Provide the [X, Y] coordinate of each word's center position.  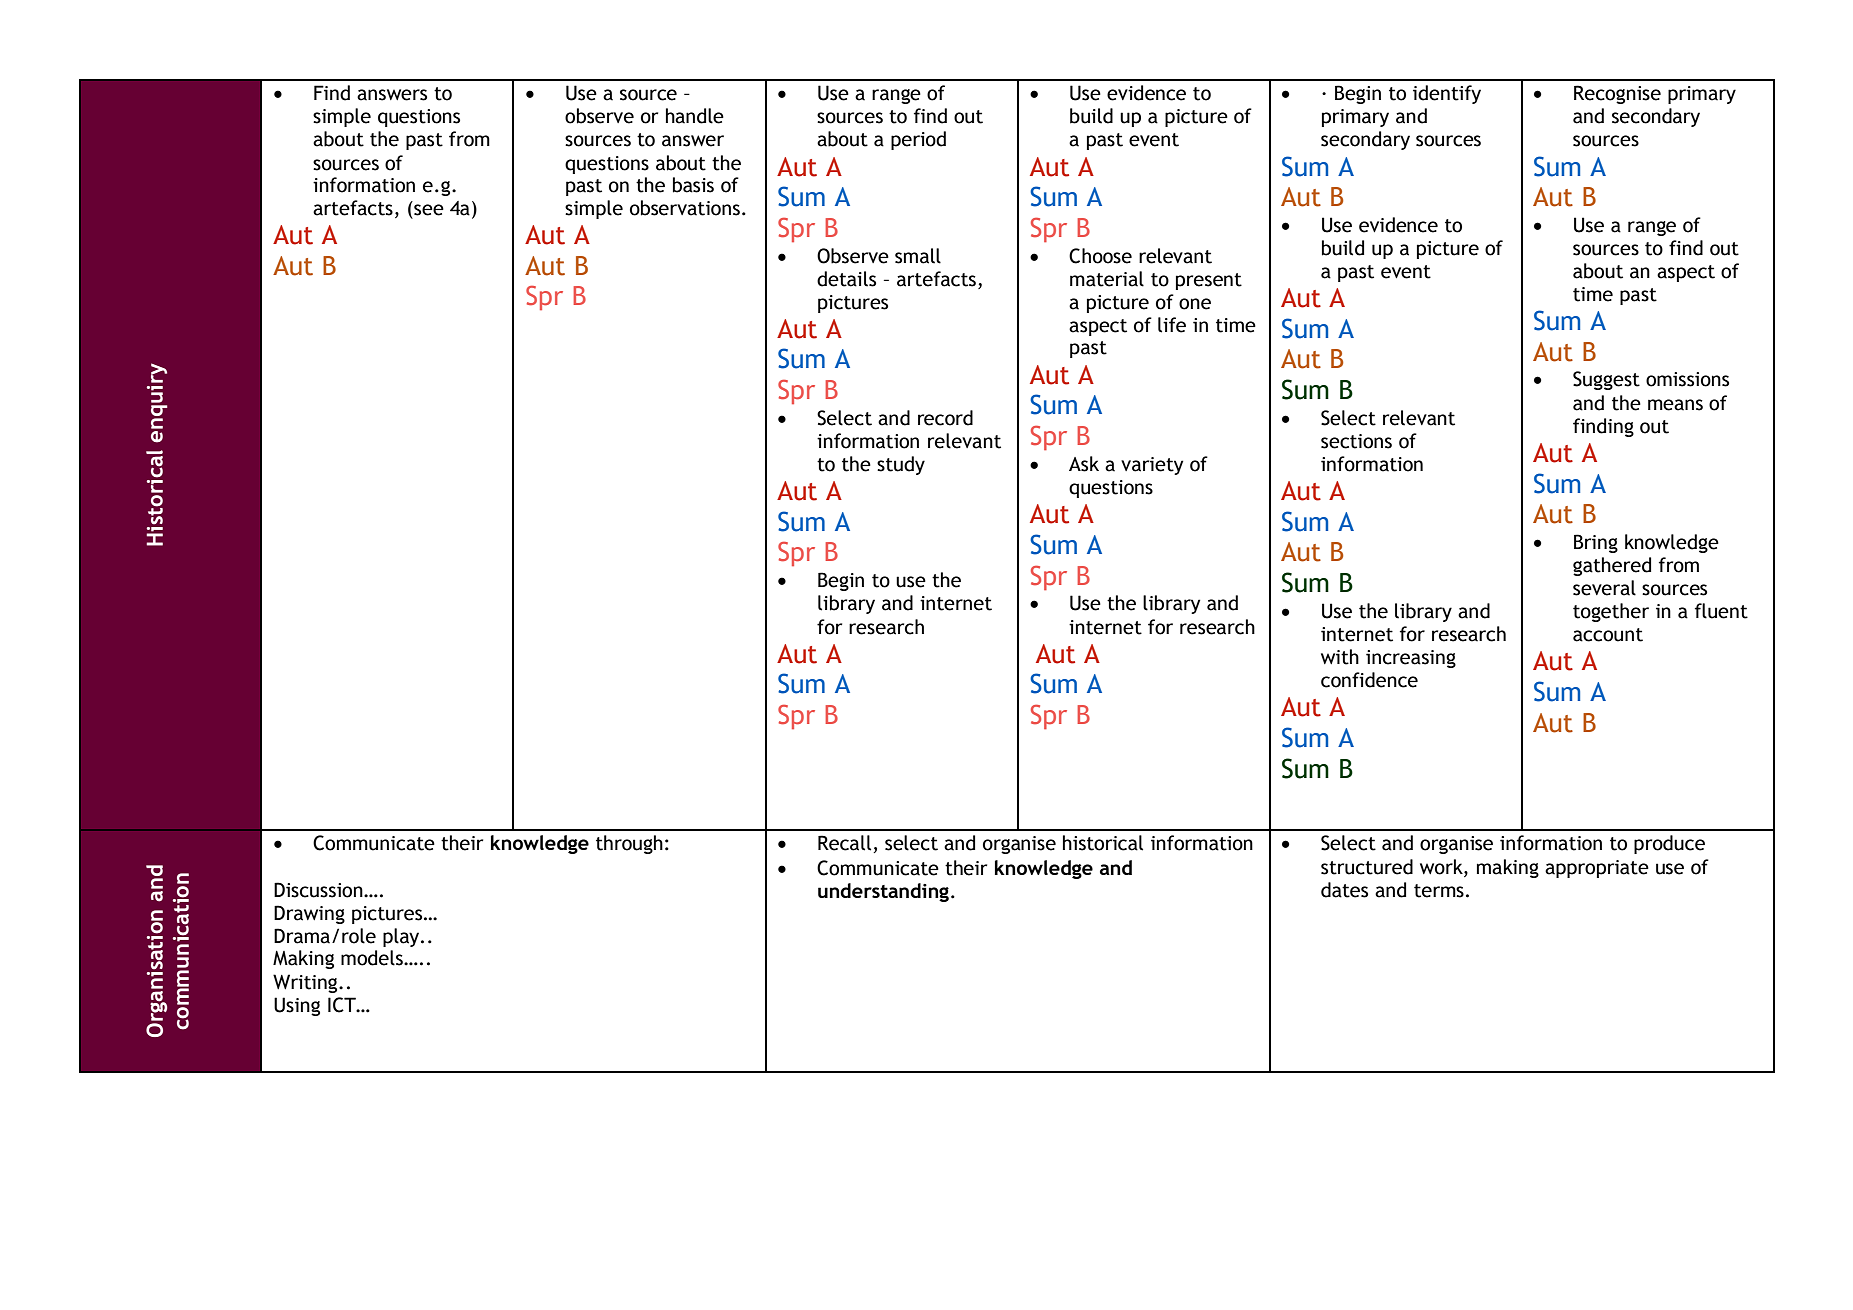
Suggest [1606, 380]
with [1340, 657]
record [945, 418]
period [918, 140]
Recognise [1617, 94]
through [629, 844]
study [901, 465]
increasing [1411, 659]
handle [695, 116]
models [373, 958]
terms [1439, 891]
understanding [883, 892]
